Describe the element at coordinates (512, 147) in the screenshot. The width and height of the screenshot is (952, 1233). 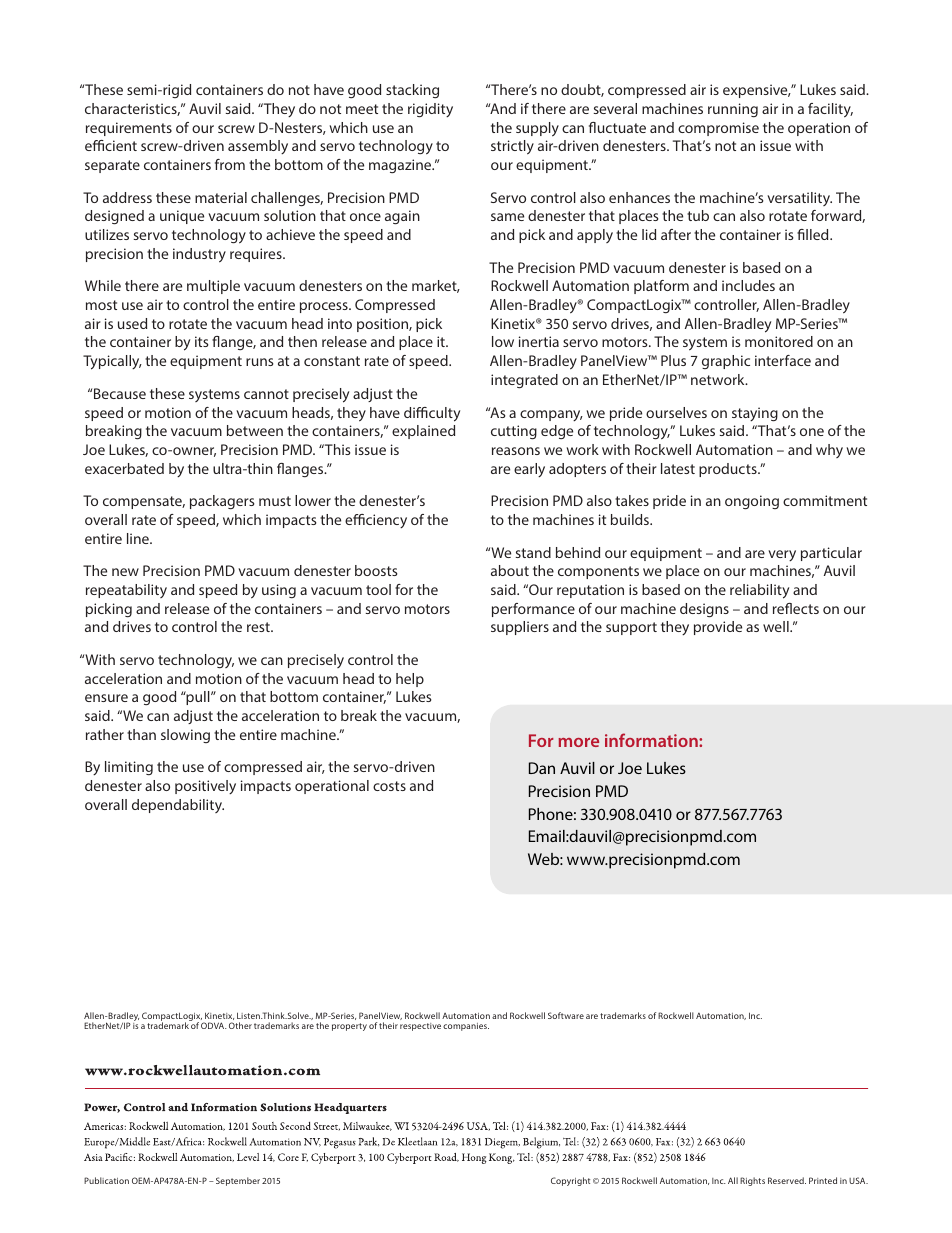
I see `strictly` at that location.
